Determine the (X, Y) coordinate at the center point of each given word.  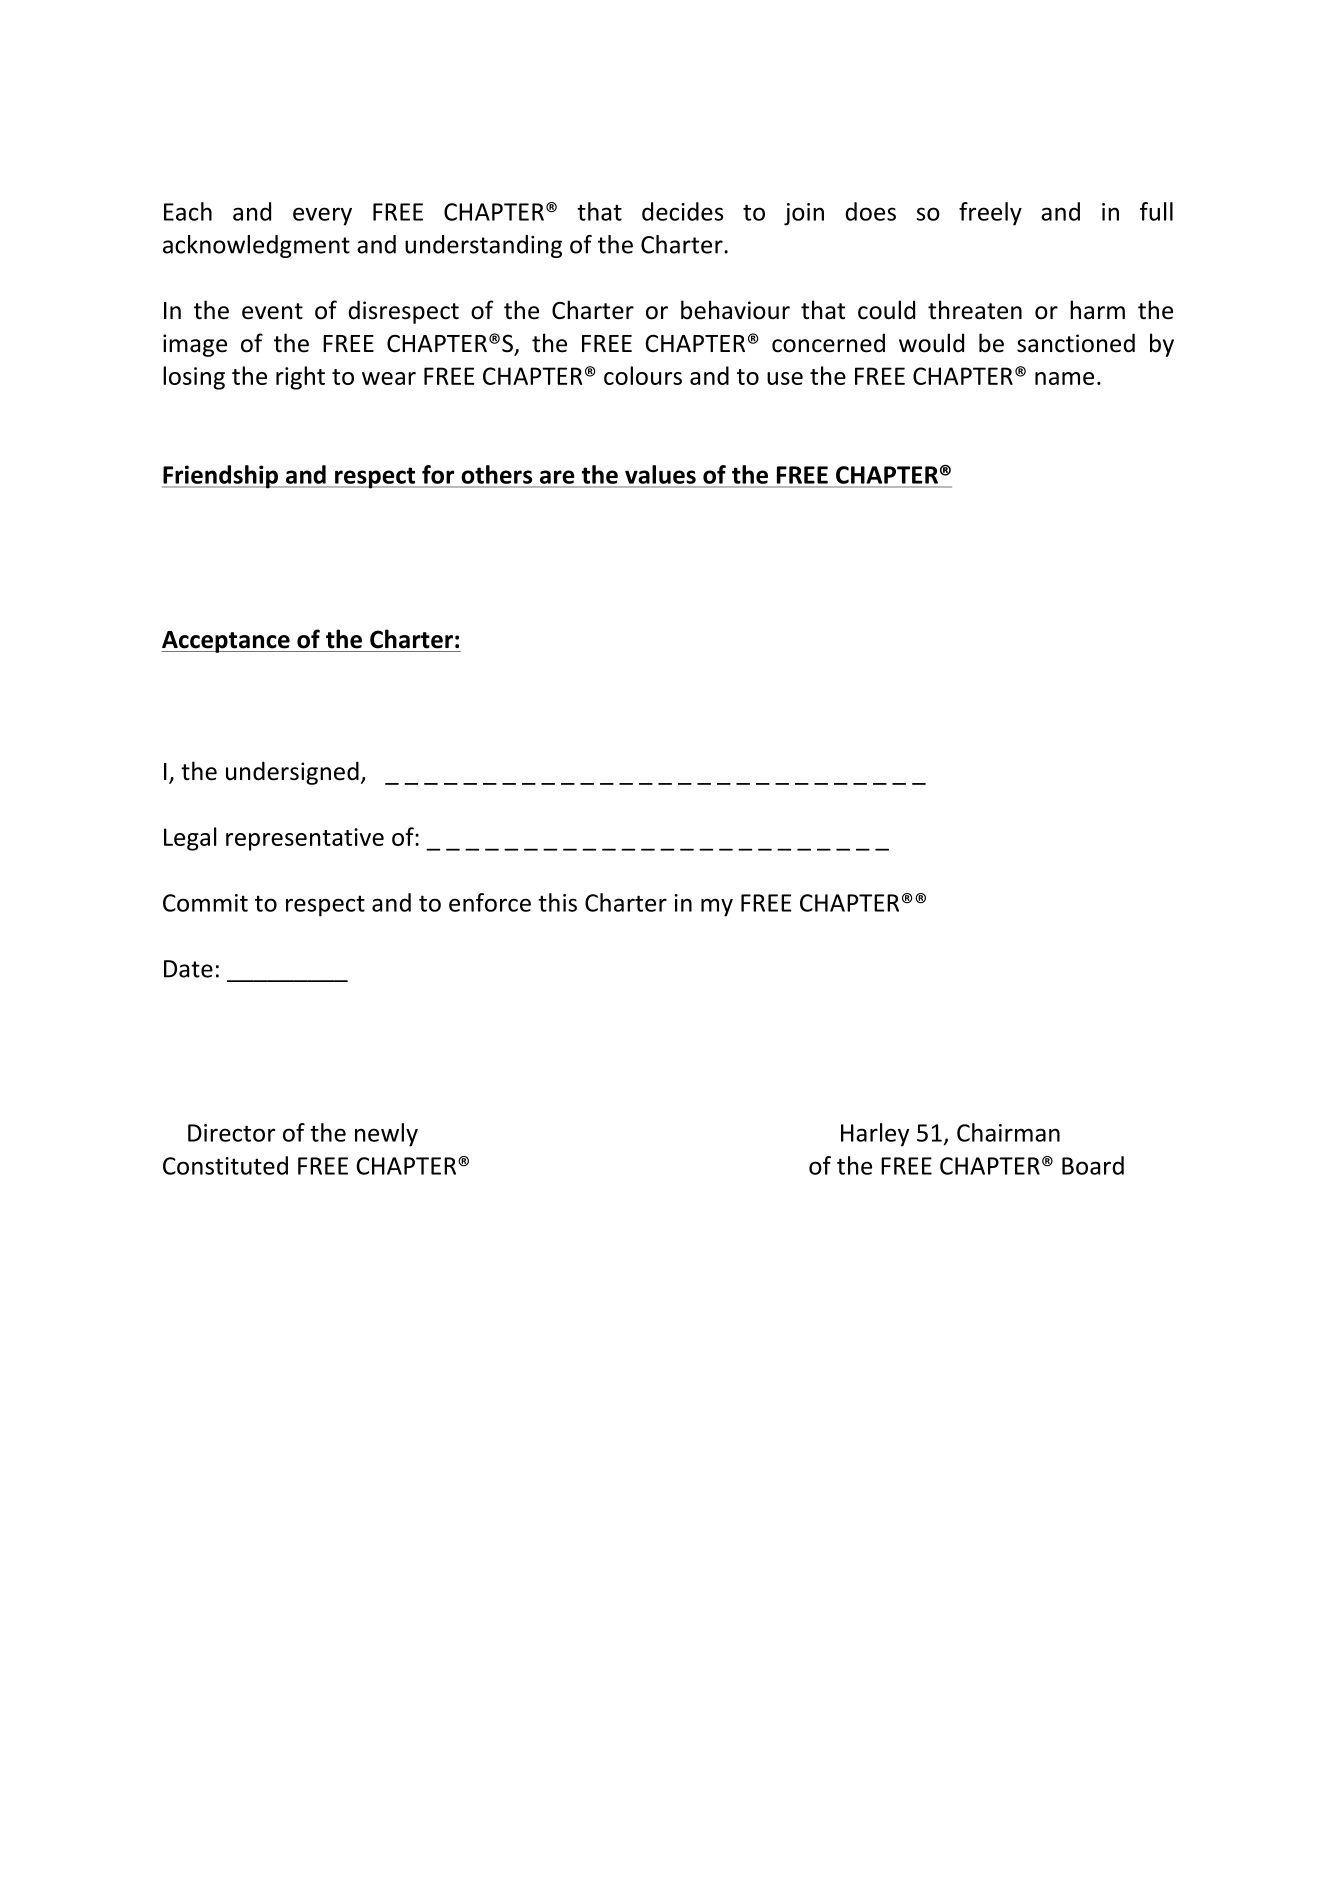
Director (231, 1133)
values (660, 474)
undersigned (292, 773)
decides (682, 211)
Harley (875, 1135)
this (557, 902)
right (300, 378)
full (1156, 211)
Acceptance (227, 642)
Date (188, 969)
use (785, 378)
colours (643, 375)
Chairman (1008, 1132)
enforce (490, 902)
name (1064, 378)
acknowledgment (256, 246)
